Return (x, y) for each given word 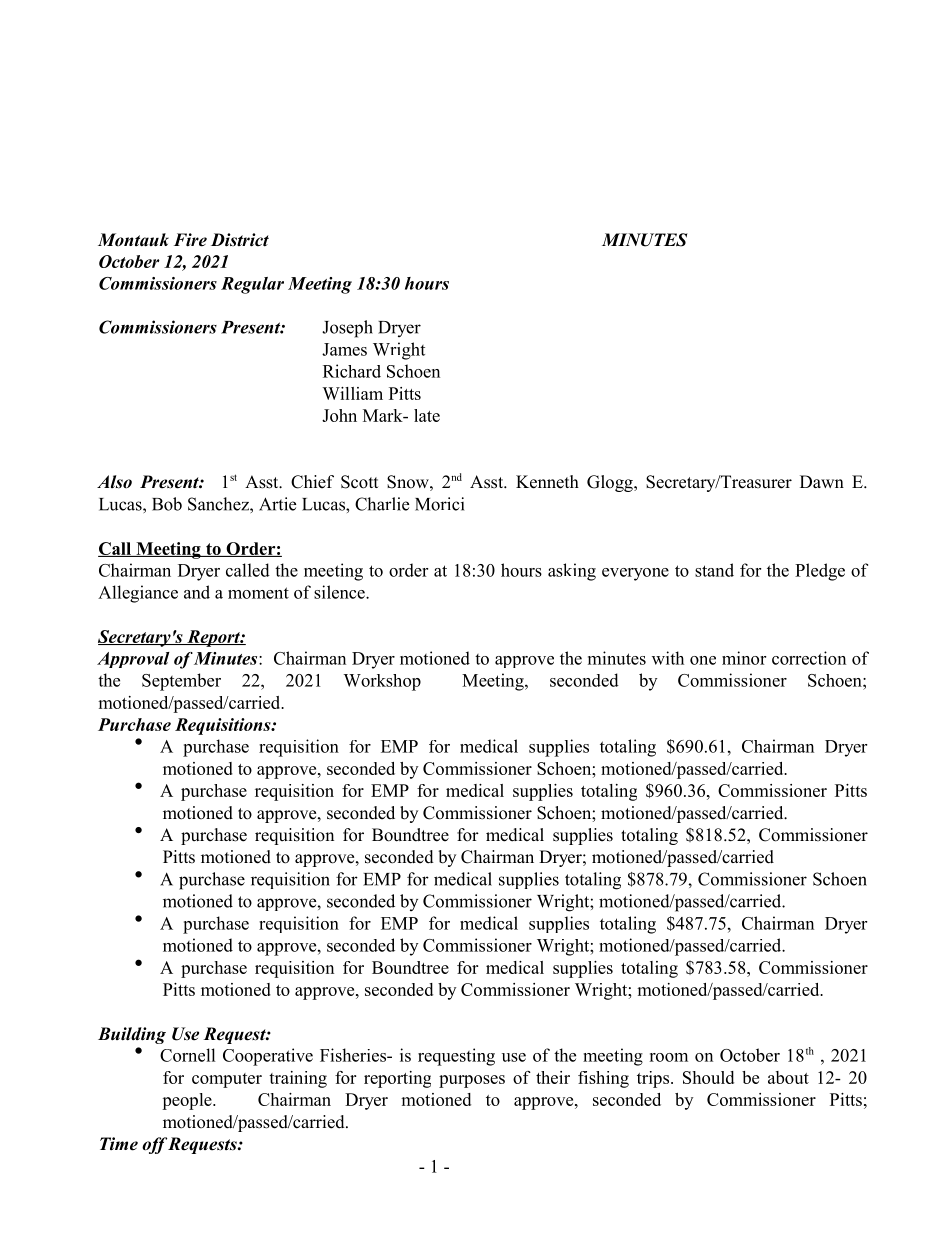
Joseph (347, 329)
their (553, 1077)
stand (714, 570)
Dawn (822, 481)
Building (132, 1035)
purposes (472, 1081)
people (188, 1101)
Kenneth (547, 482)
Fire (190, 240)
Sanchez (219, 504)
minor (744, 658)
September (181, 682)
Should (708, 1077)
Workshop (382, 682)
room (668, 1057)
